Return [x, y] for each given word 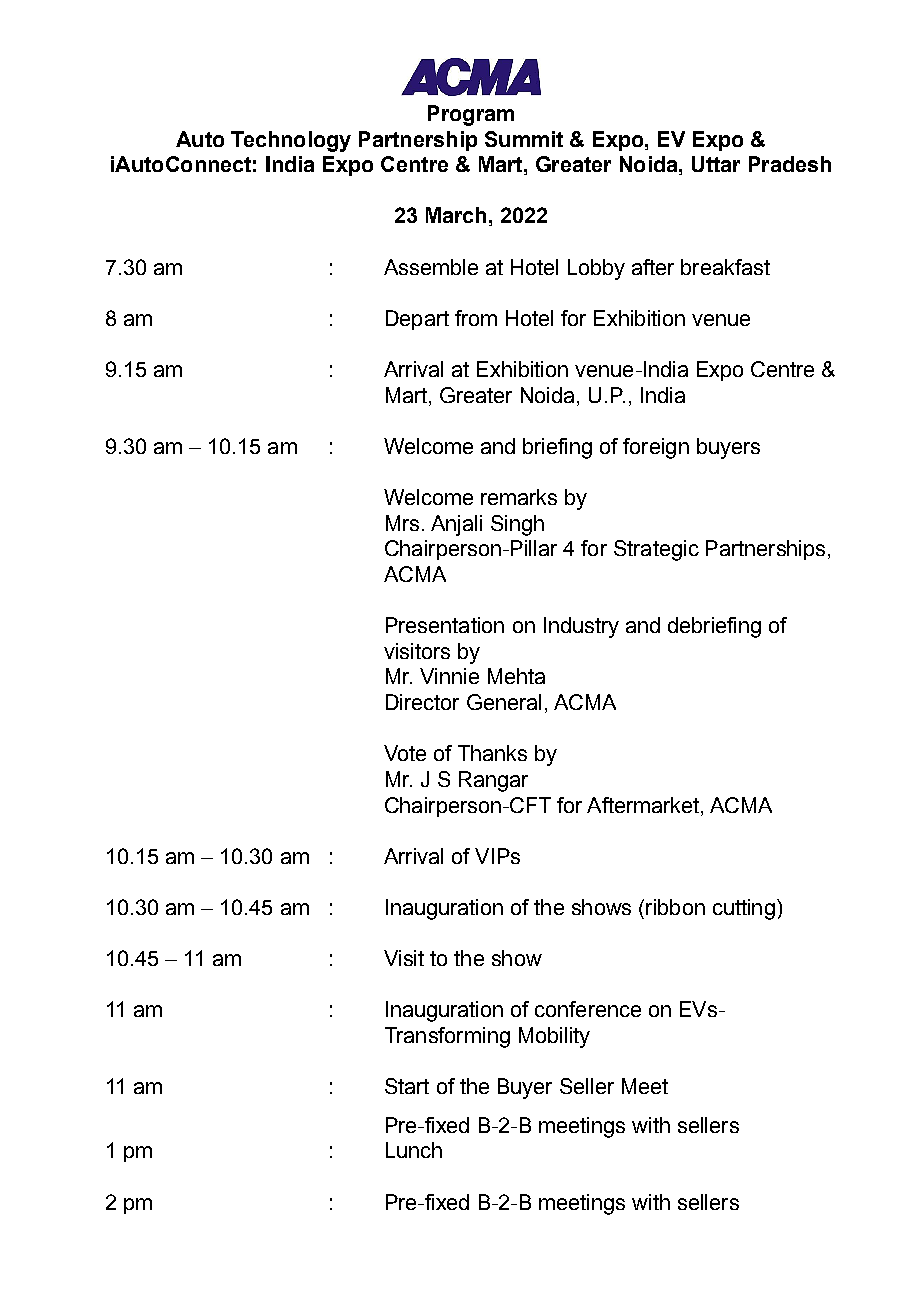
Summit [524, 139]
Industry [581, 627]
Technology [291, 141]
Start [407, 1086]
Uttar [716, 164]
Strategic [656, 550]
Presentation [445, 625]
